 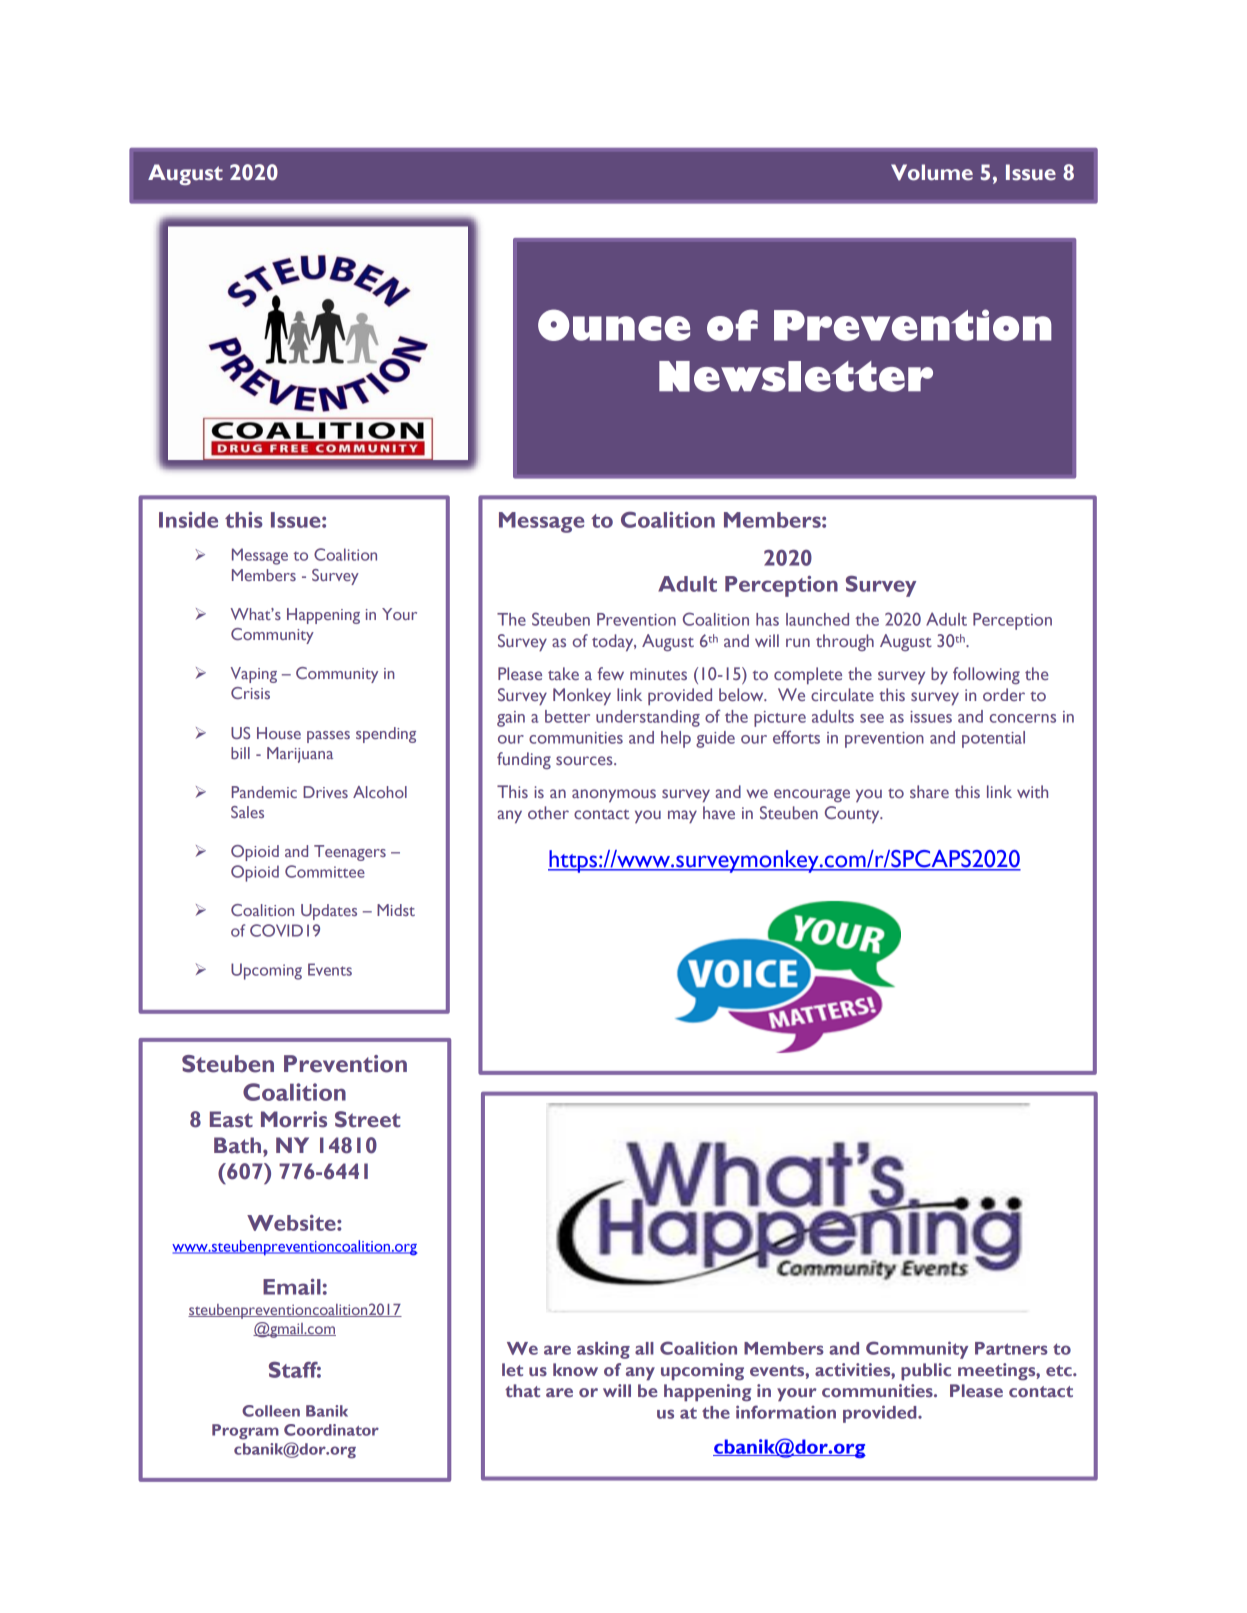 I want to click on Volume, so click(x=932, y=172).
